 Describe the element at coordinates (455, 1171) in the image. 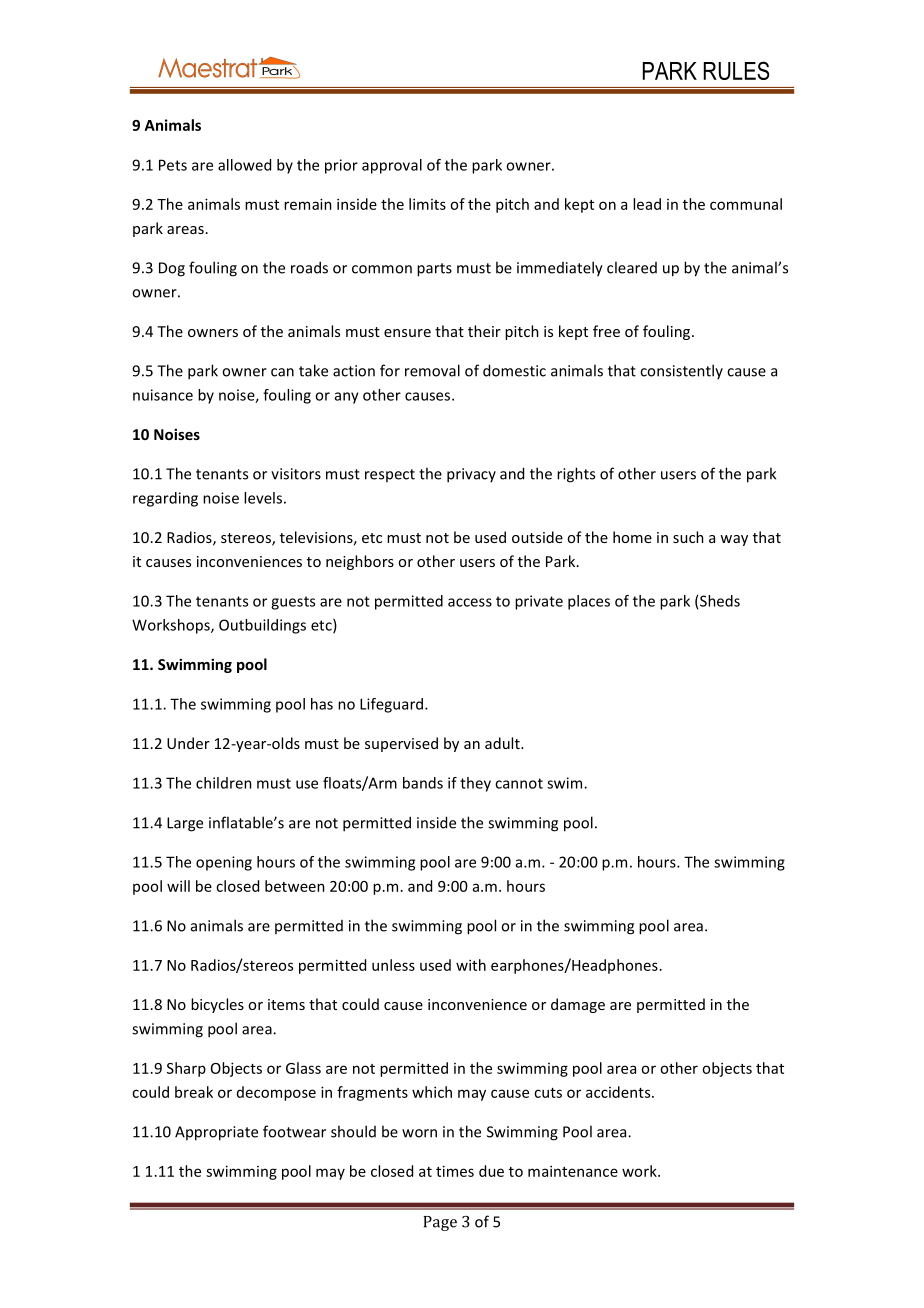

I see `times` at that location.
